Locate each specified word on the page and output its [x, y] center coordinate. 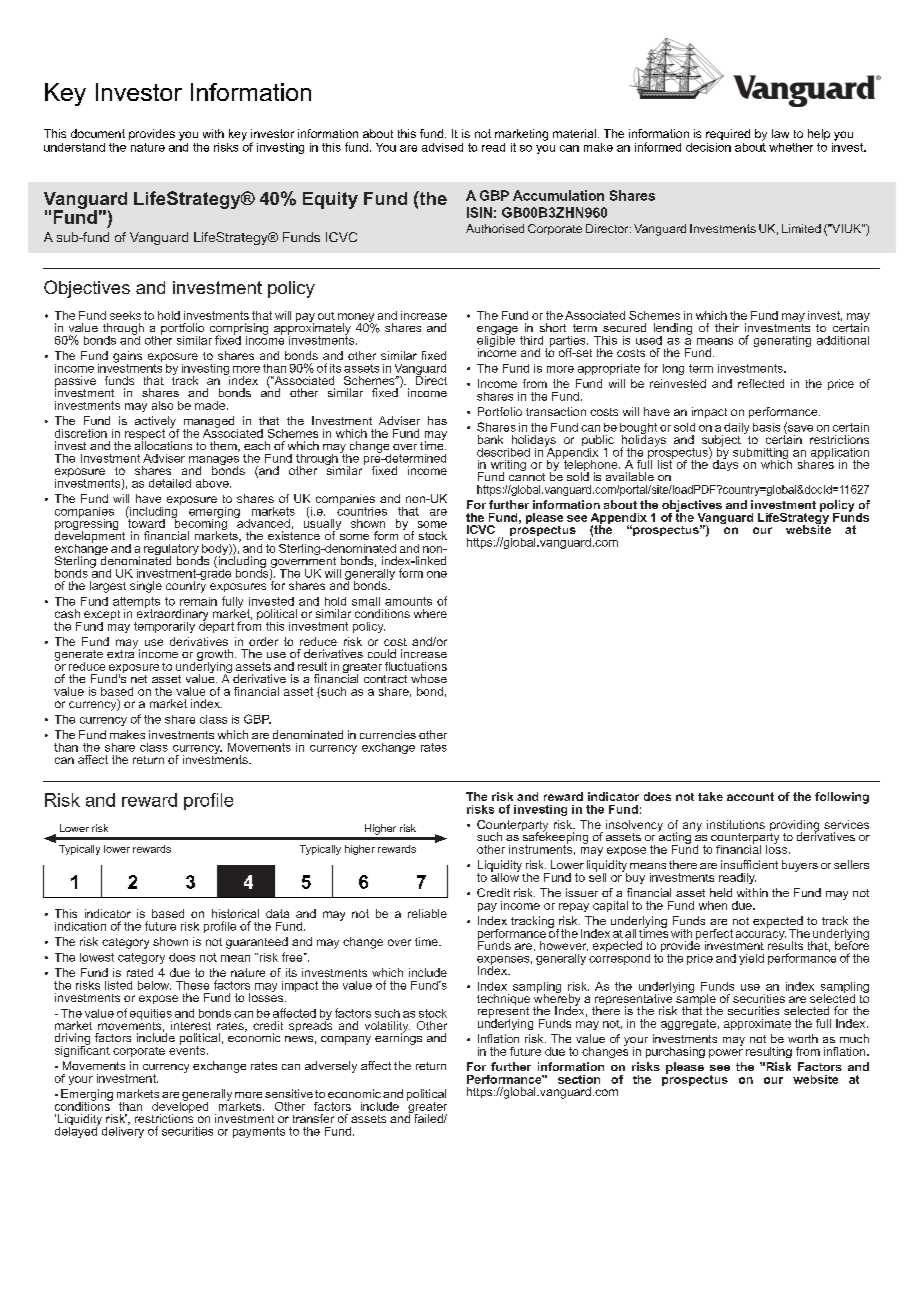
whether [791, 147]
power [726, 1053]
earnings [398, 1038]
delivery [123, 1131]
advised [442, 147]
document [98, 133]
